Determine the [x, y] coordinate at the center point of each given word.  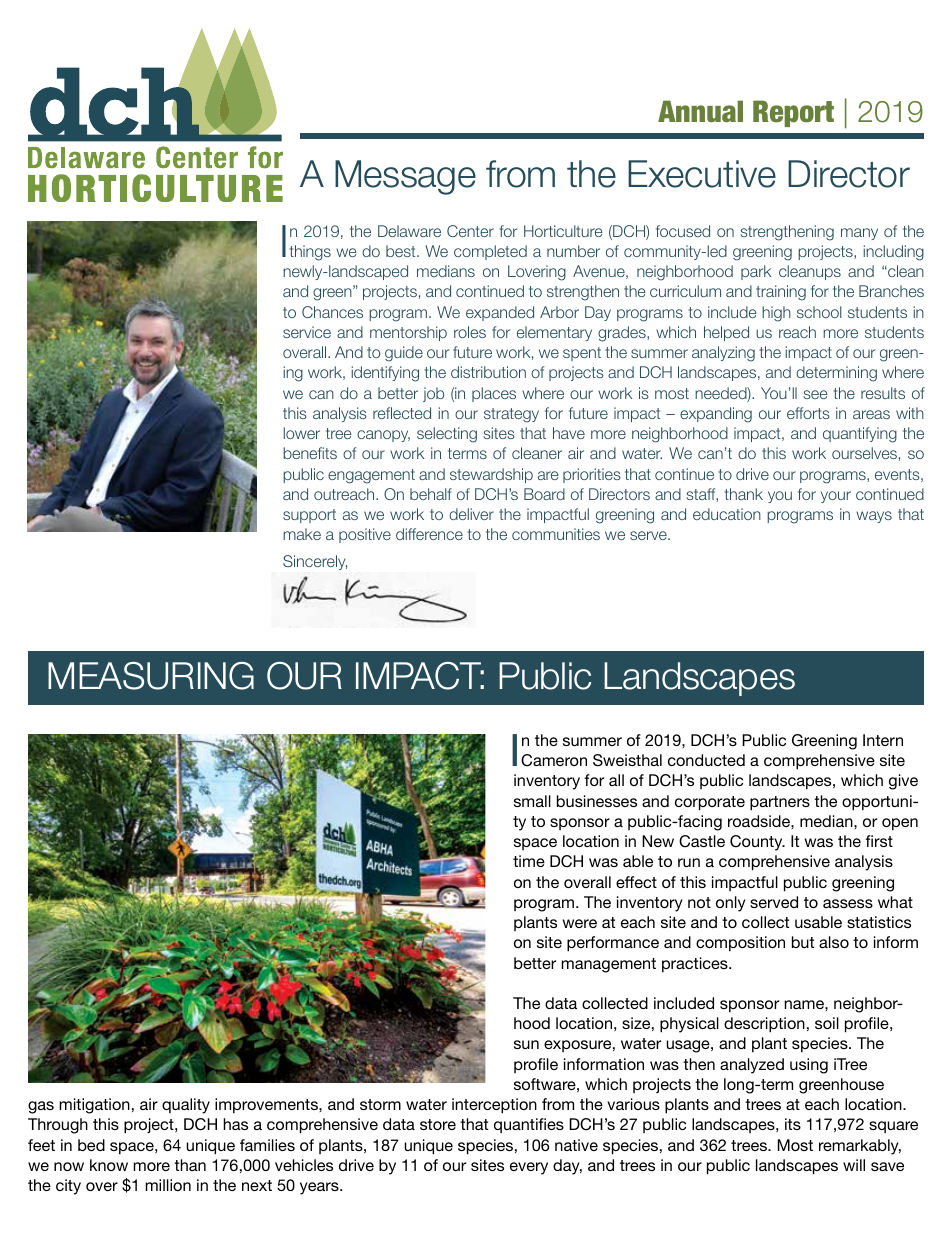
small [532, 801]
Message [405, 177]
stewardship [491, 475]
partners [780, 803]
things [310, 253]
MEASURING [151, 676]
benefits [310, 453]
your [836, 497]
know [109, 1165]
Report [793, 113]
